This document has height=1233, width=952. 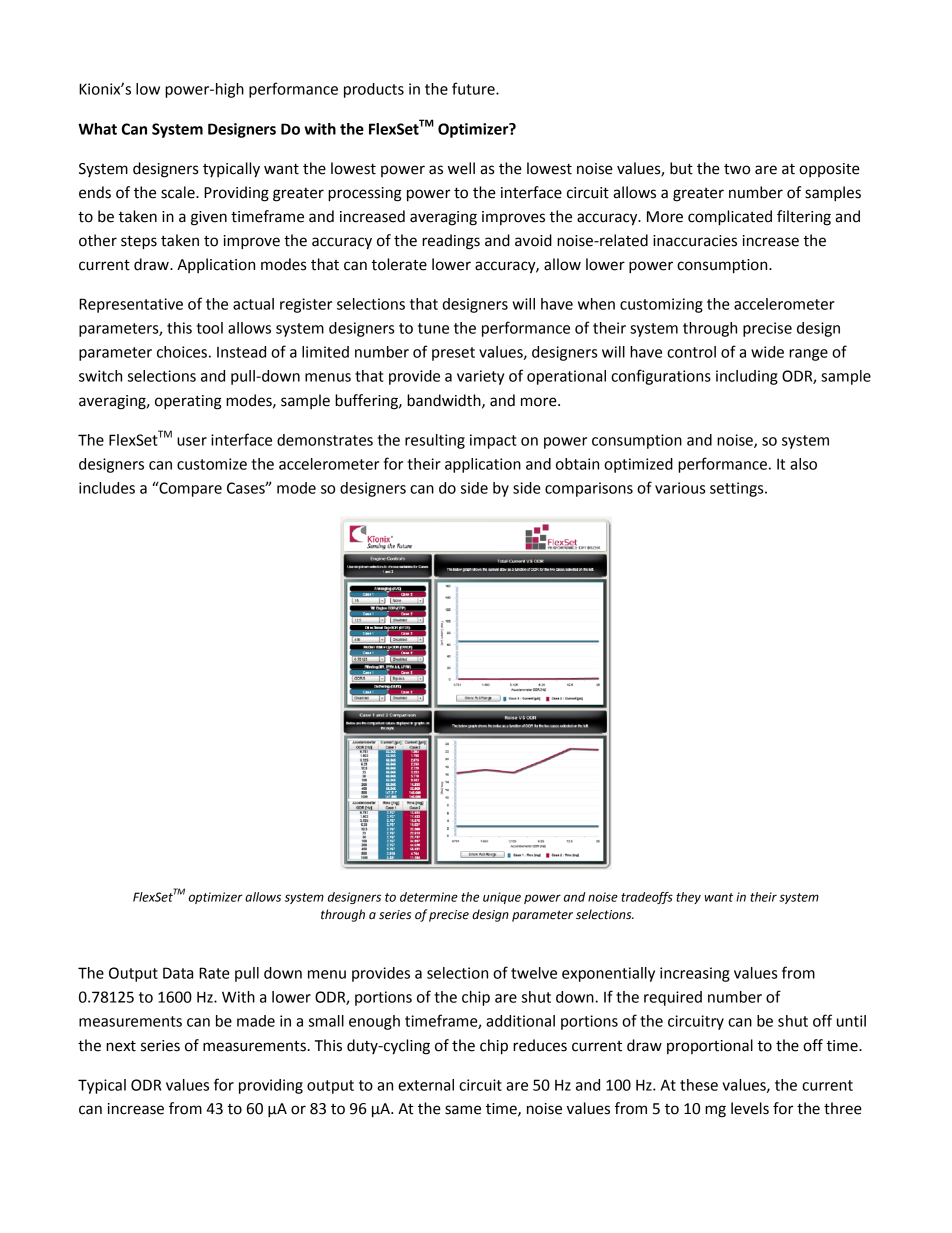 What do you see at coordinates (474, 88) in the document?
I see `future` at bounding box center [474, 88].
